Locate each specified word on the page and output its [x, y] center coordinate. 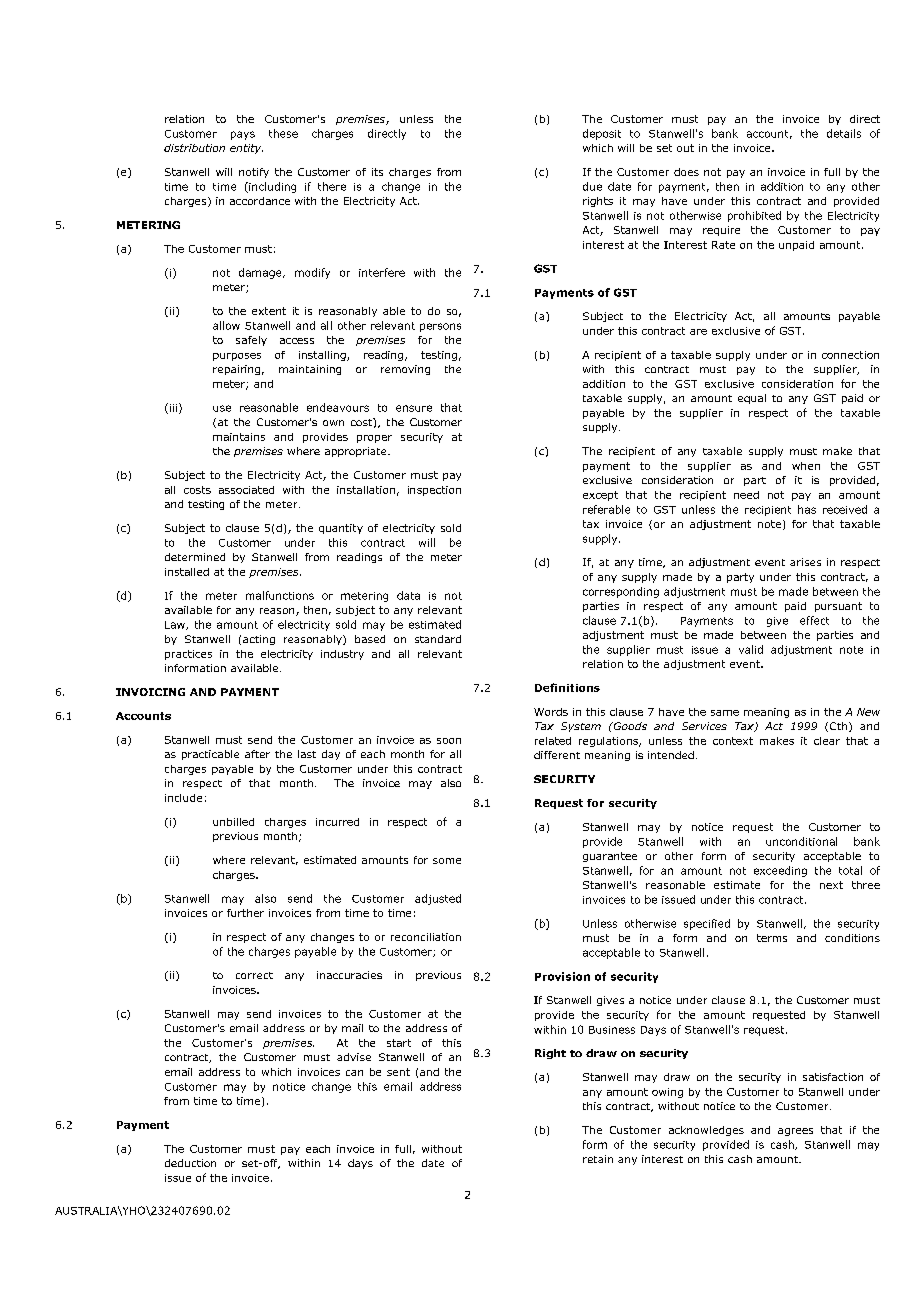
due [592, 186]
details [844, 133]
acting [259, 640]
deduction [190, 1163]
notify [254, 173]
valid [751, 649]
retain [598, 1159]
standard [438, 639]
